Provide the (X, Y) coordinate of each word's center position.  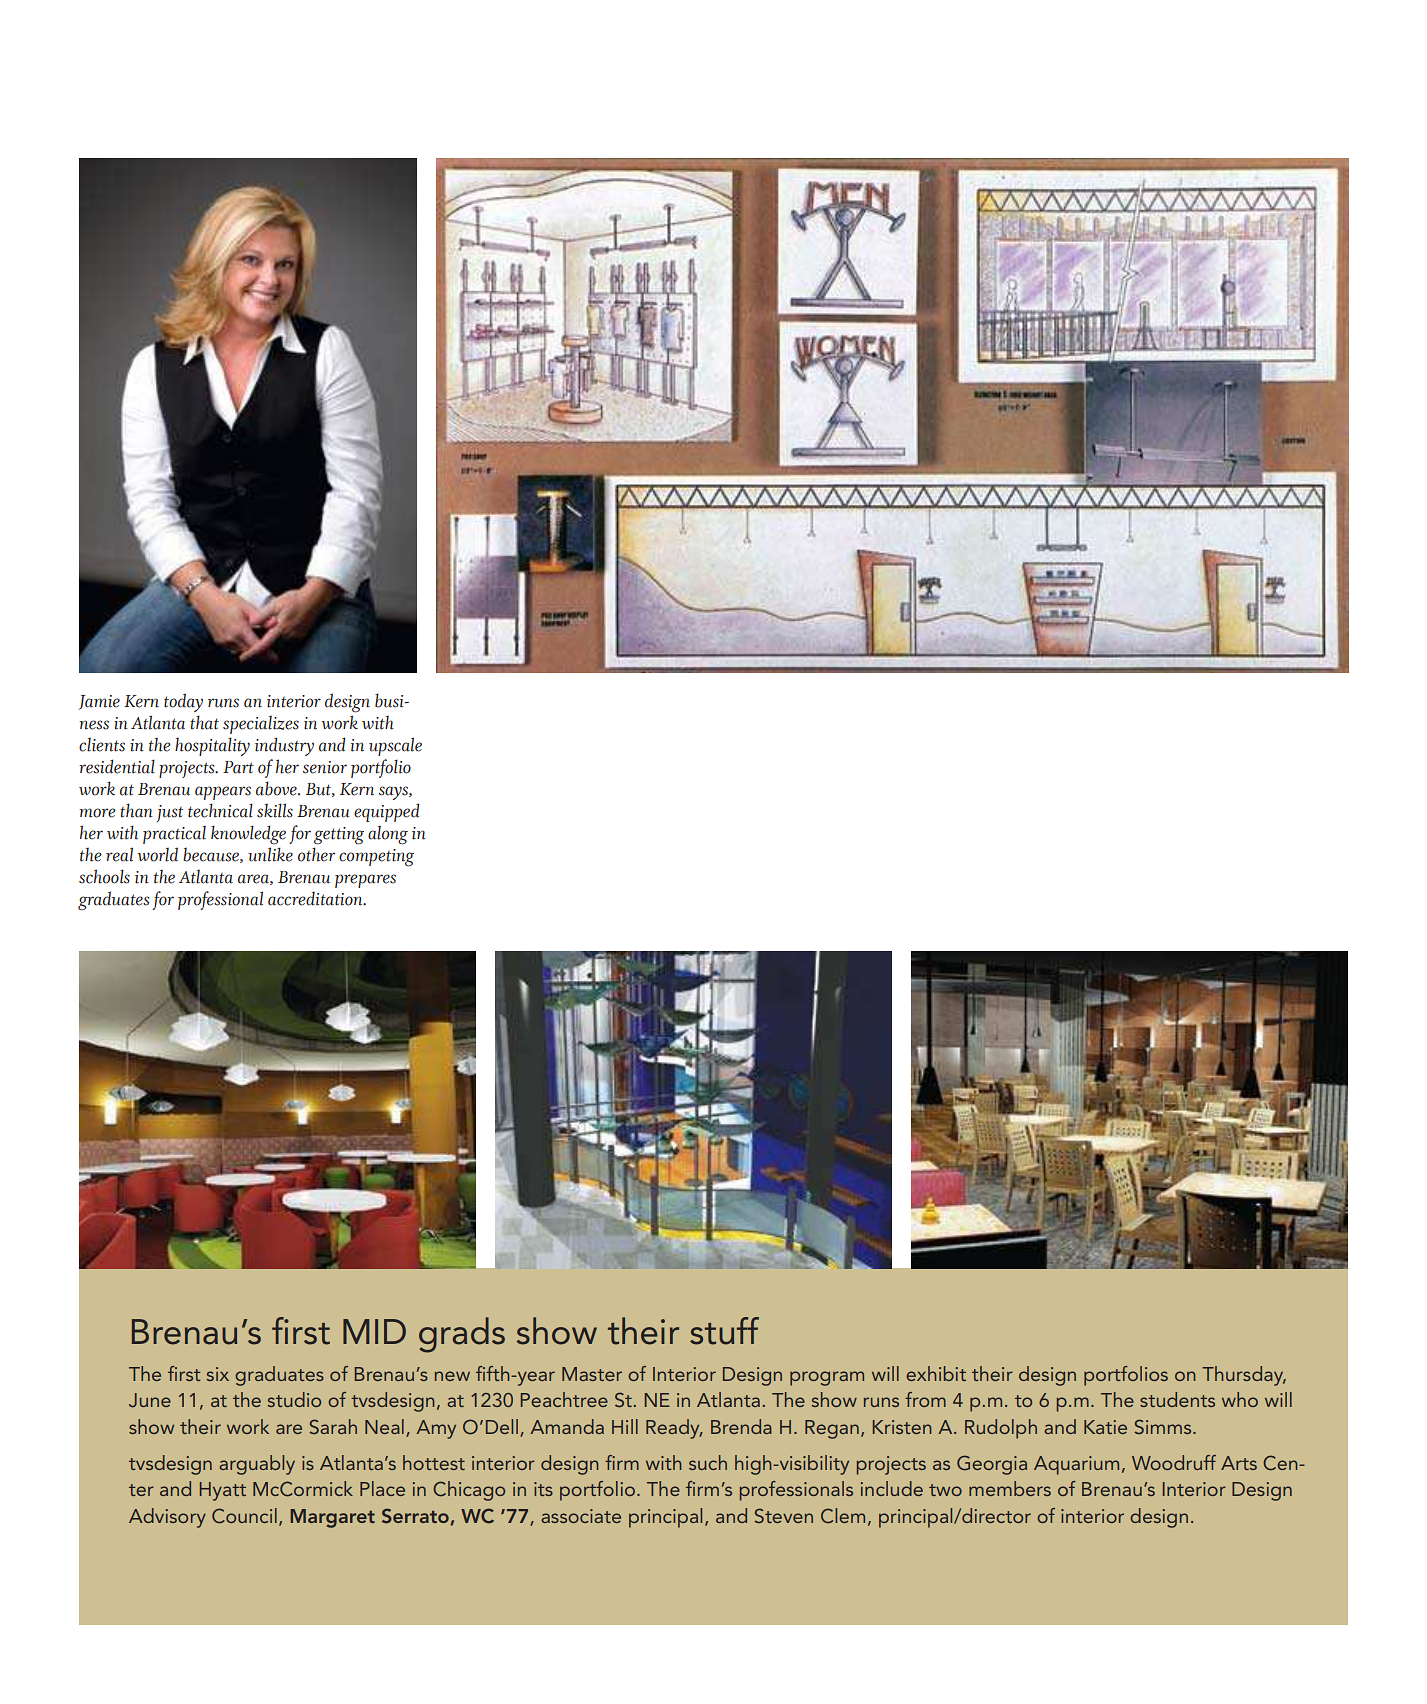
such (708, 1462)
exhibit (936, 1373)
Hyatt (223, 1491)
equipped (387, 812)
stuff (724, 1331)
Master (592, 1374)
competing (376, 858)
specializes (261, 725)
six (218, 1374)
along (388, 835)
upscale (395, 746)
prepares (365, 881)
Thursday (1244, 1376)
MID (374, 1331)
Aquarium (1076, 1465)
